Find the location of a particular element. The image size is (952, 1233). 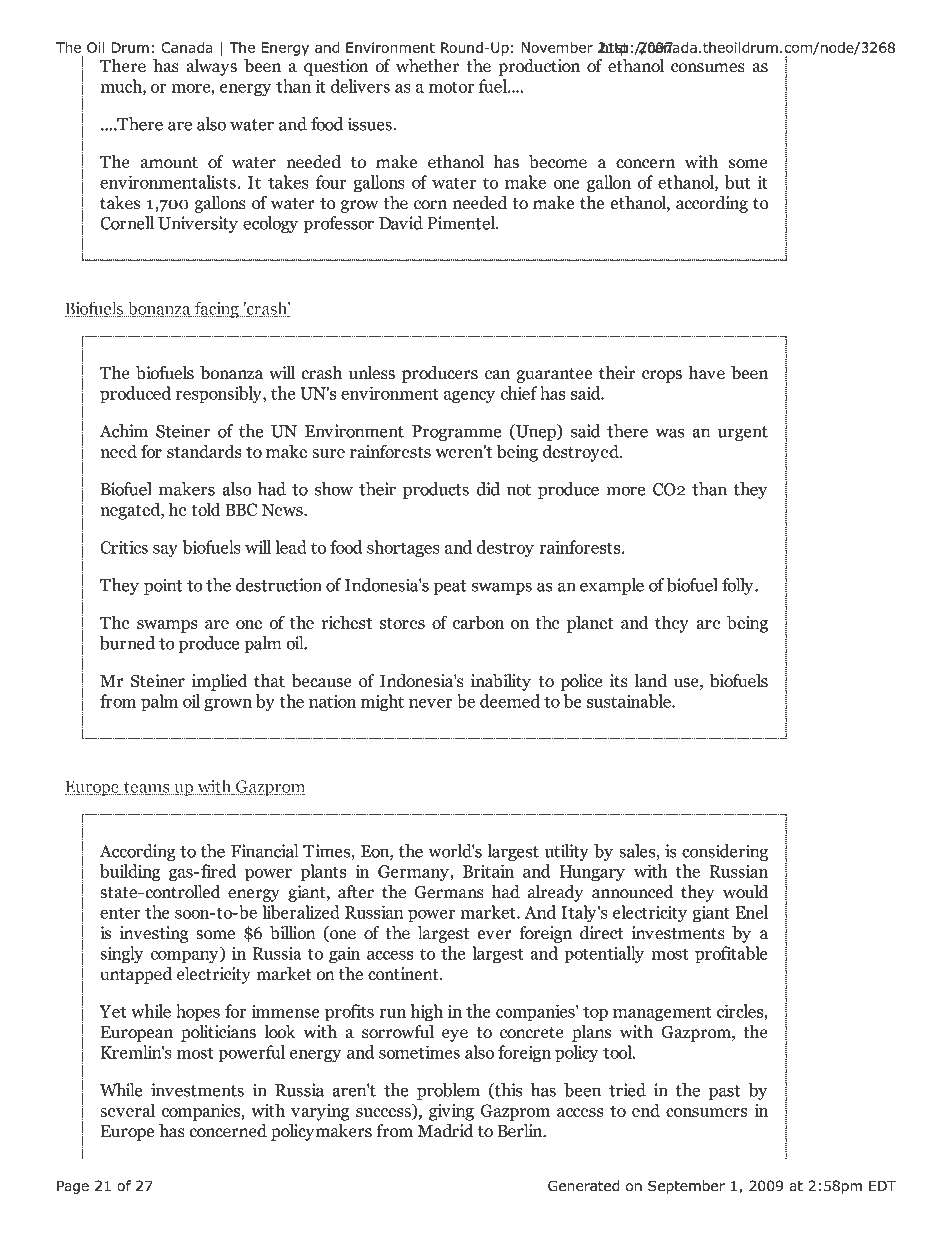

Canada is located at coordinates (187, 47).
